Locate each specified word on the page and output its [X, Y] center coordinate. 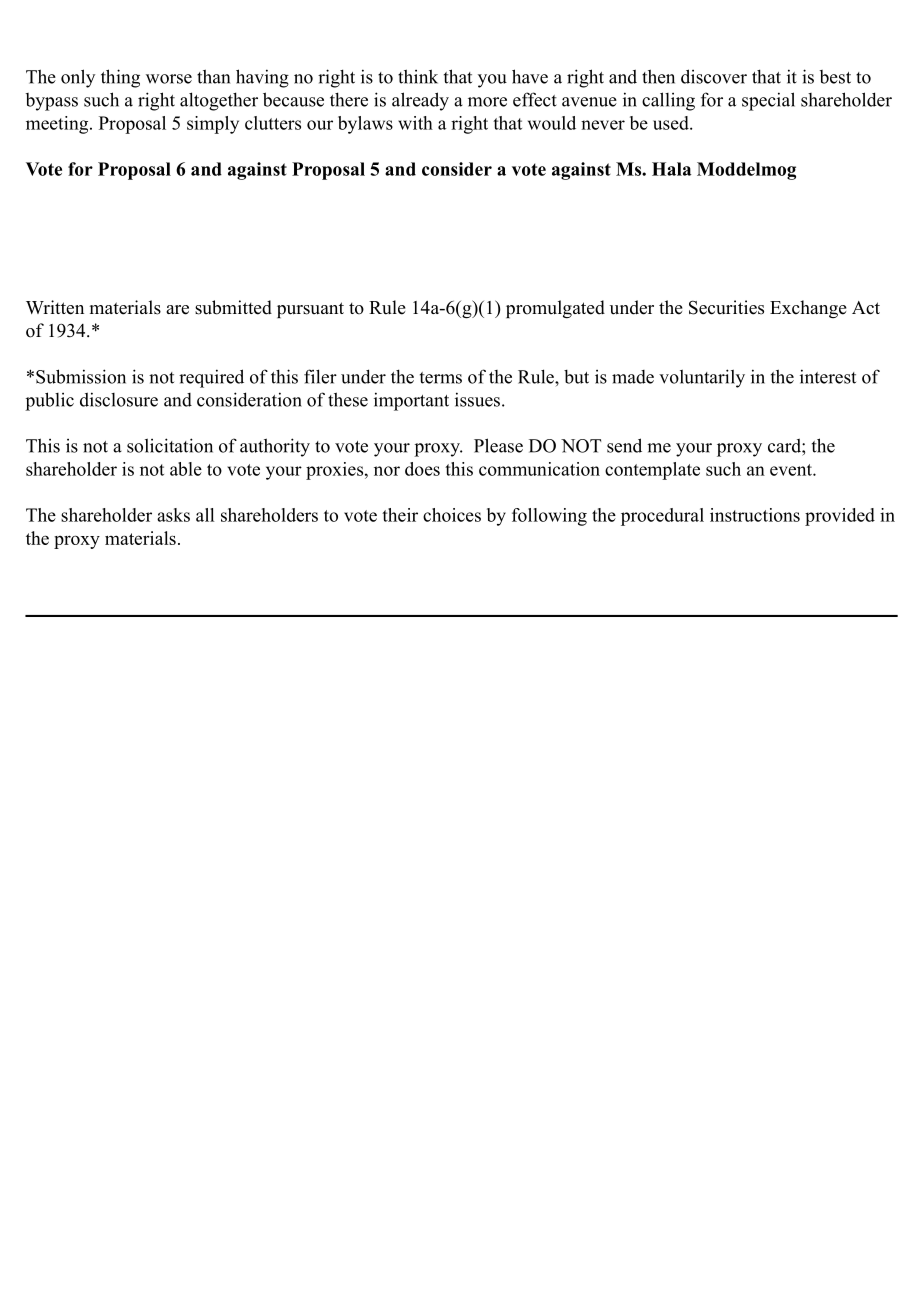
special [768, 101]
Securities [726, 307]
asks [173, 515]
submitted [233, 307]
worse [169, 79]
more [487, 102]
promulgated [555, 309]
